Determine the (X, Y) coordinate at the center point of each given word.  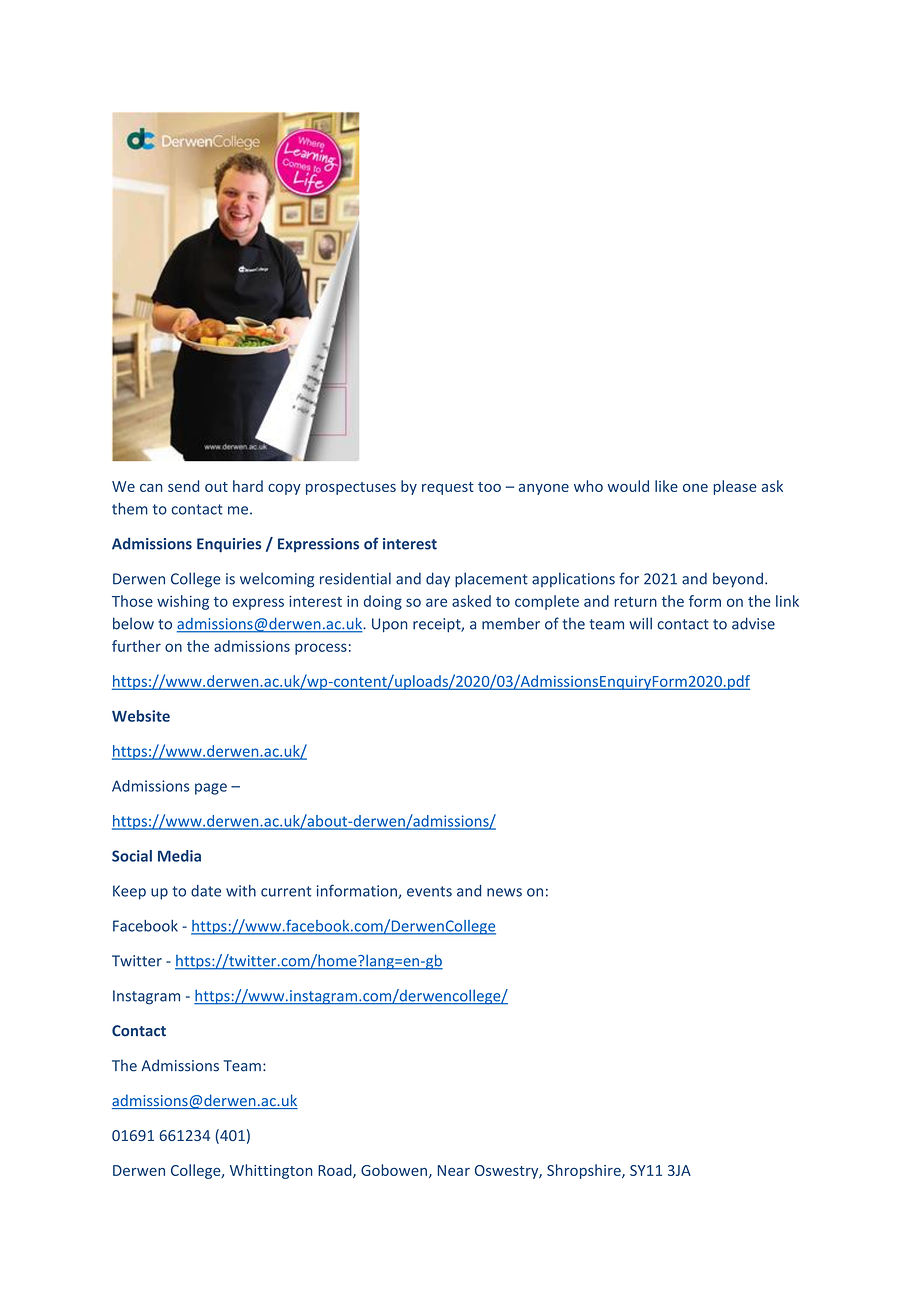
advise (753, 623)
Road (336, 1171)
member (511, 624)
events (429, 891)
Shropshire (585, 1171)
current (286, 891)
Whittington (271, 1171)
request (448, 488)
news (504, 892)
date (206, 891)
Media (179, 856)
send (183, 486)
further (136, 646)
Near (454, 1170)
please (735, 487)
